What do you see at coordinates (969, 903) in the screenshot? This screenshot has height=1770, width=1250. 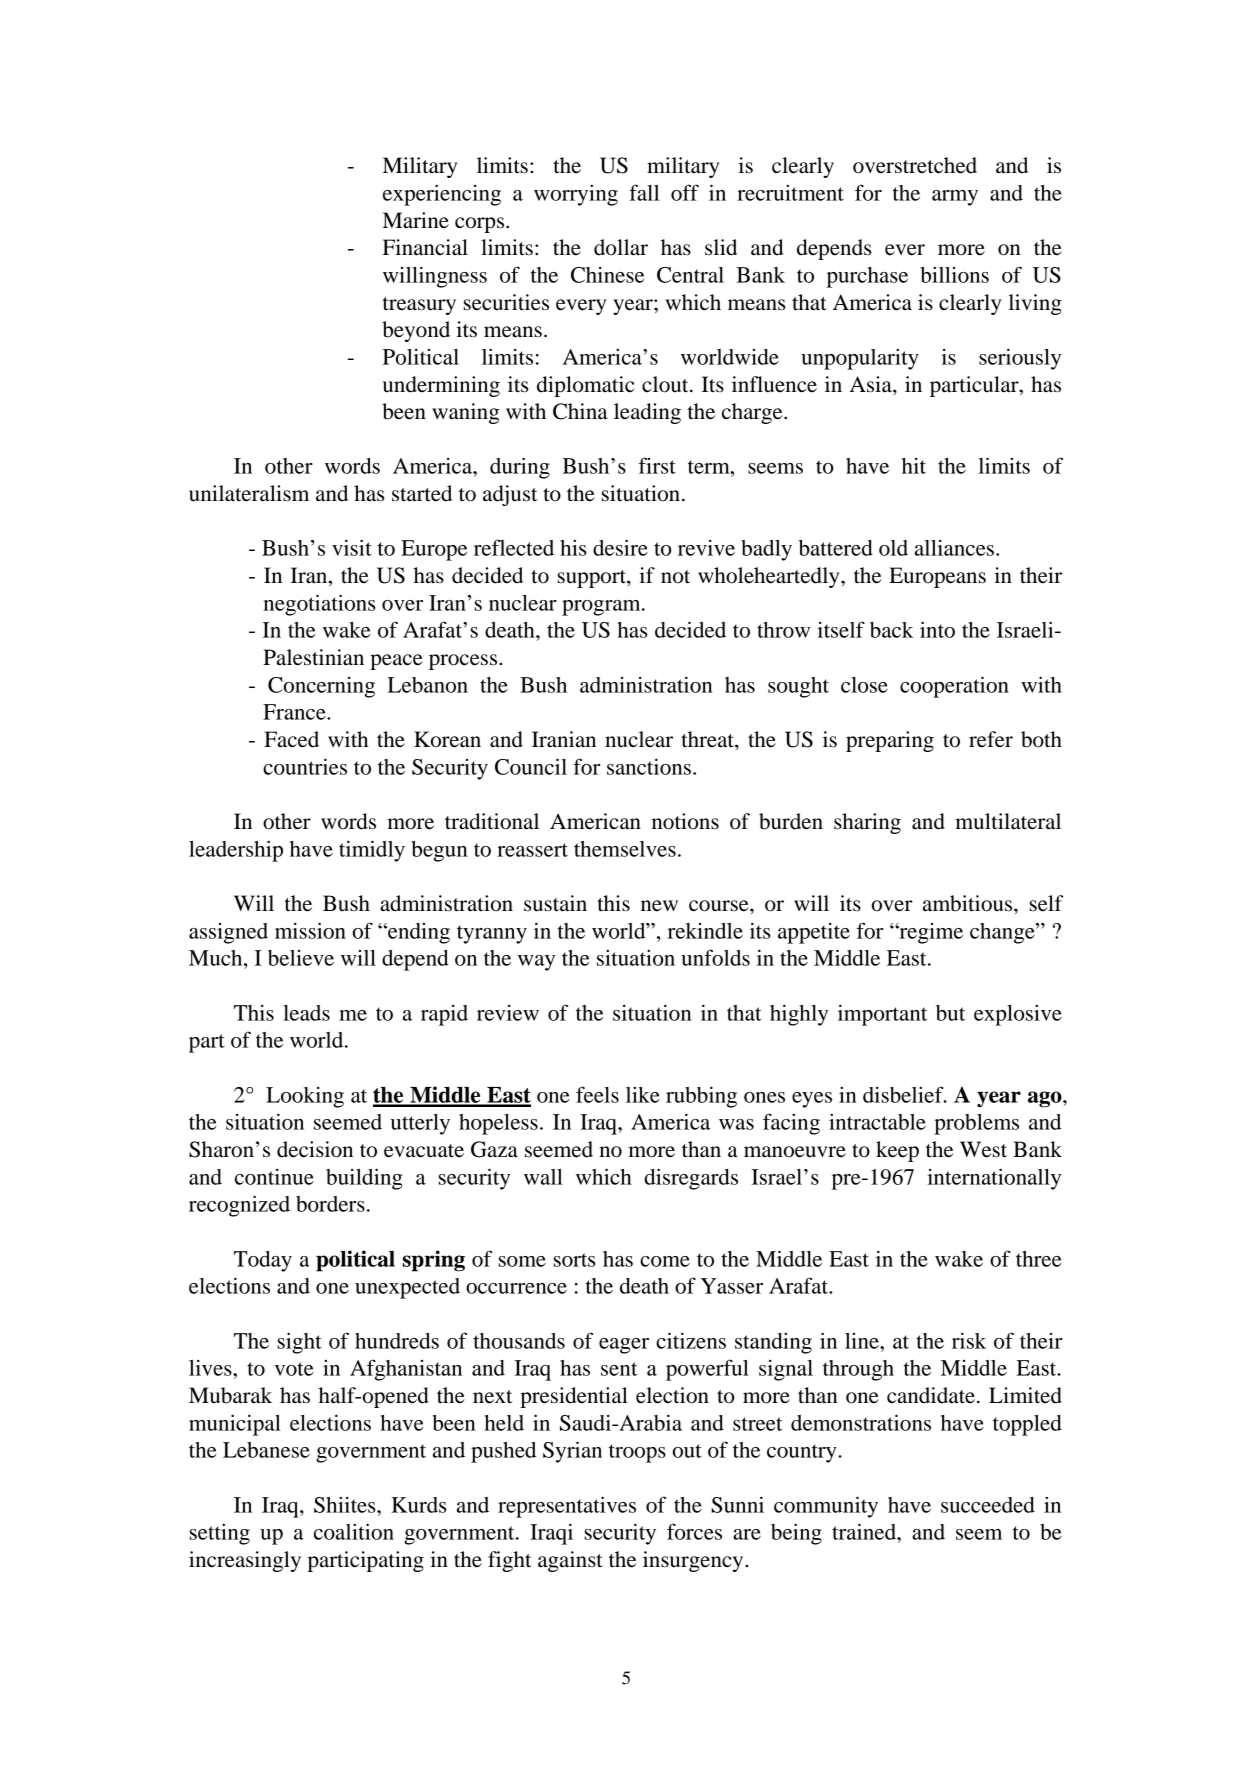 I see `ambitious` at bounding box center [969, 903].
